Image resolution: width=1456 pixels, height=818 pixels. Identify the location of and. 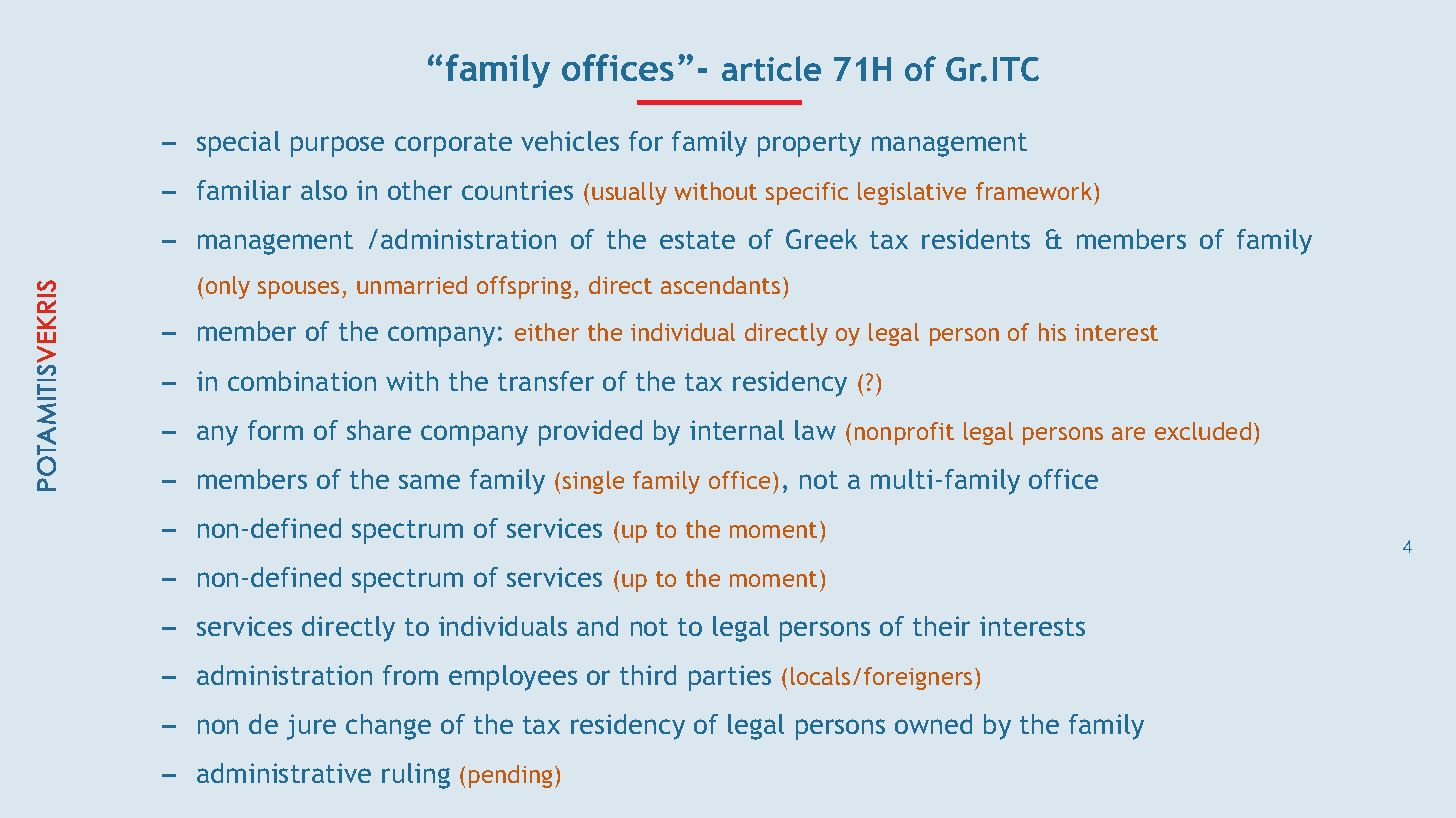
(597, 626).
